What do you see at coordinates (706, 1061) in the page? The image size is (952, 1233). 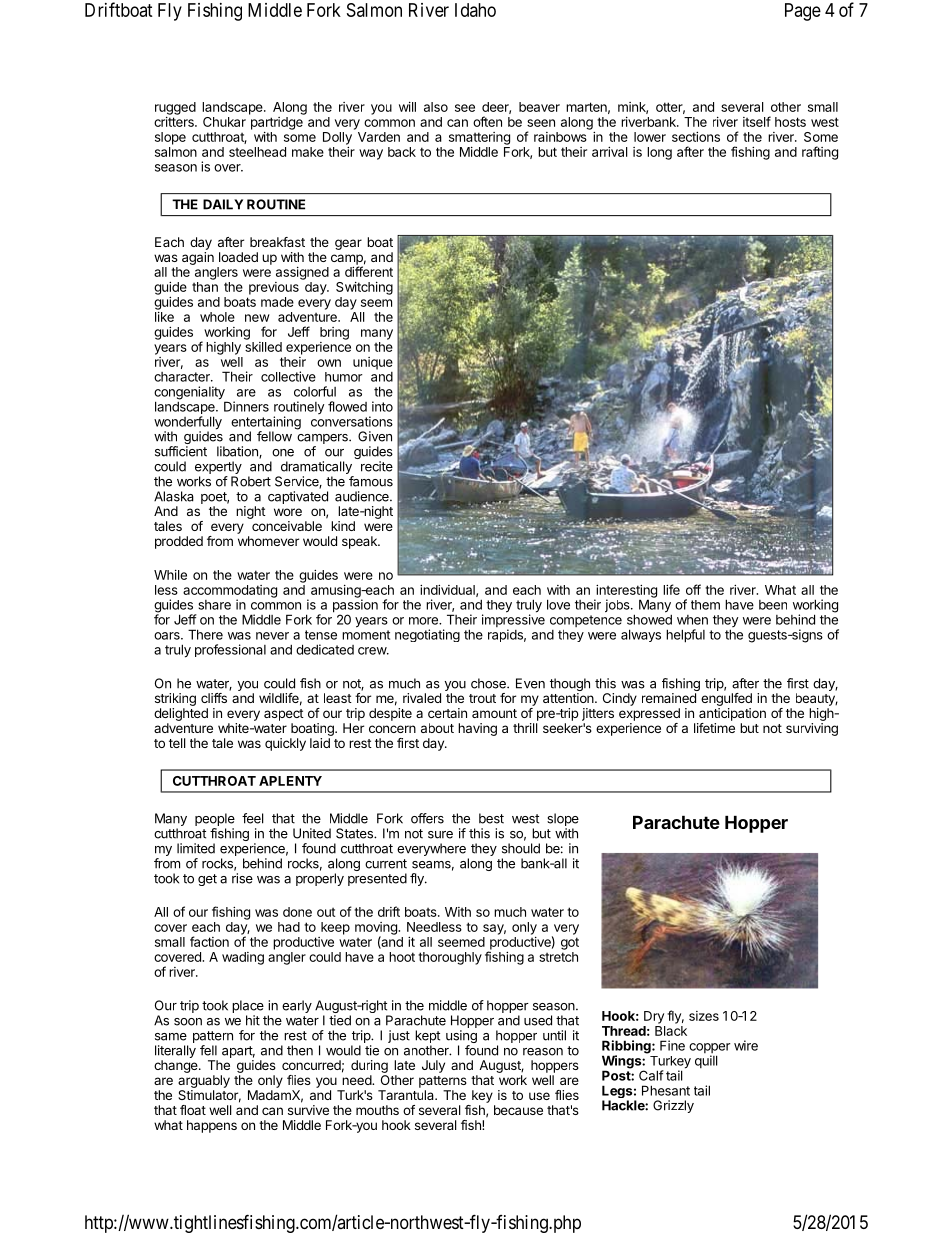 I see `quill` at bounding box center [706, 1061].
